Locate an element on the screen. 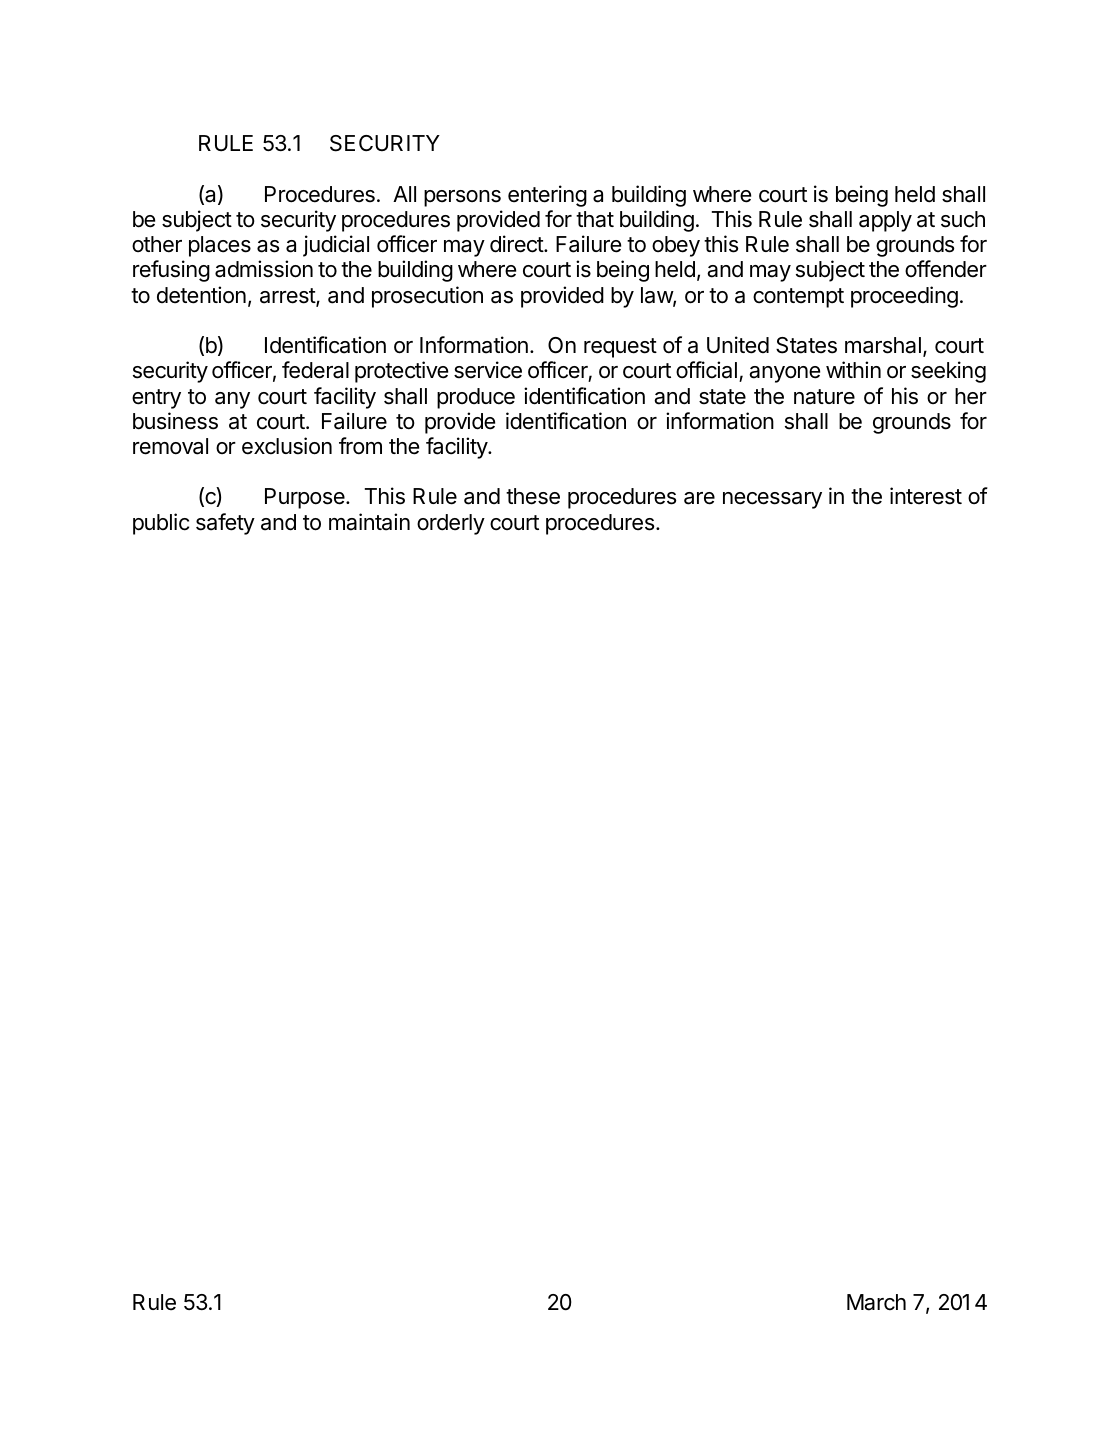  that is located at coordinates (595, 219).
